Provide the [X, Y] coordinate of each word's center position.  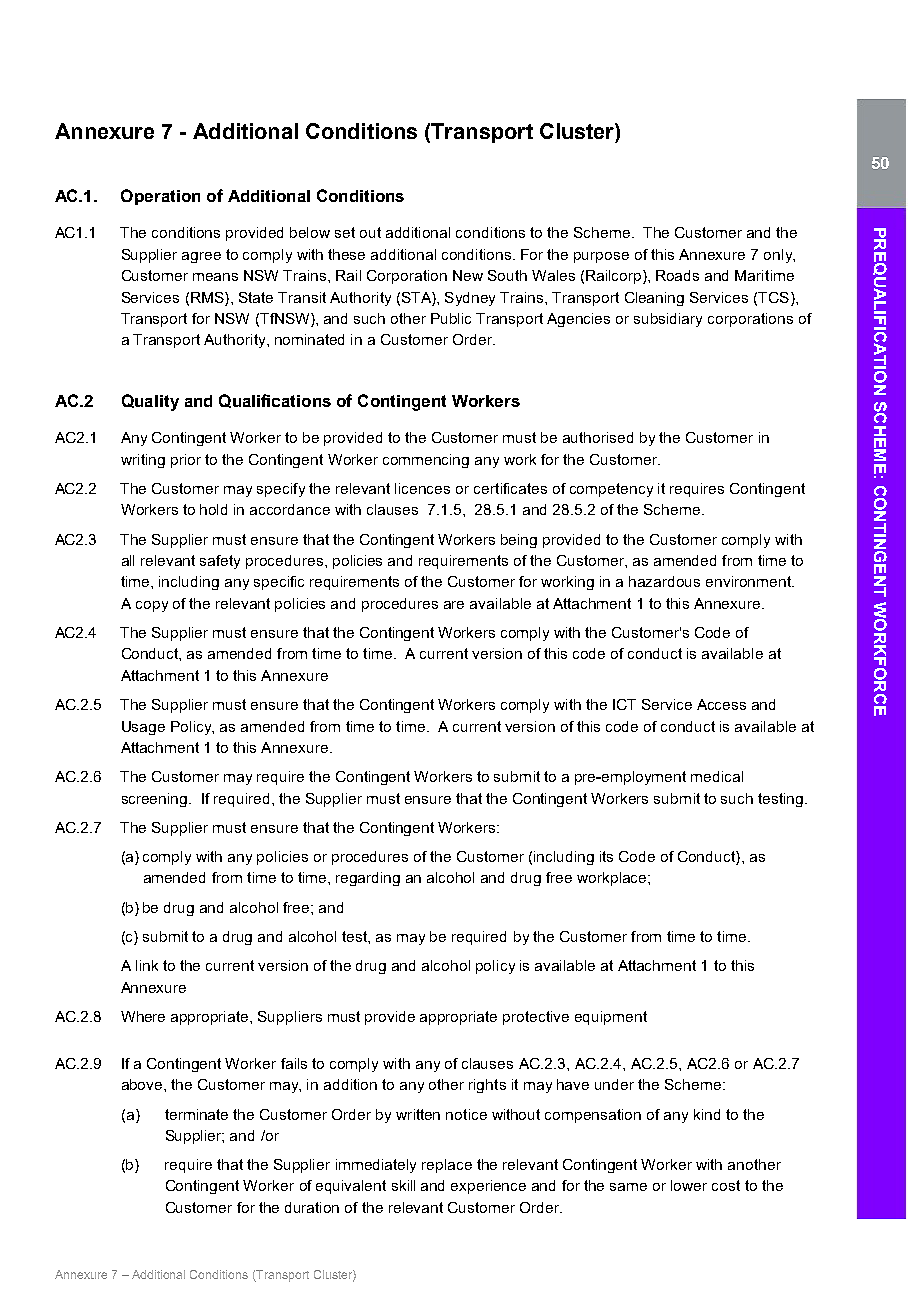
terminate [196, 1114]
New [468, 275]
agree [201, 257]
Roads [677, 275]
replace [447, 1166]
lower [689, 1185]
